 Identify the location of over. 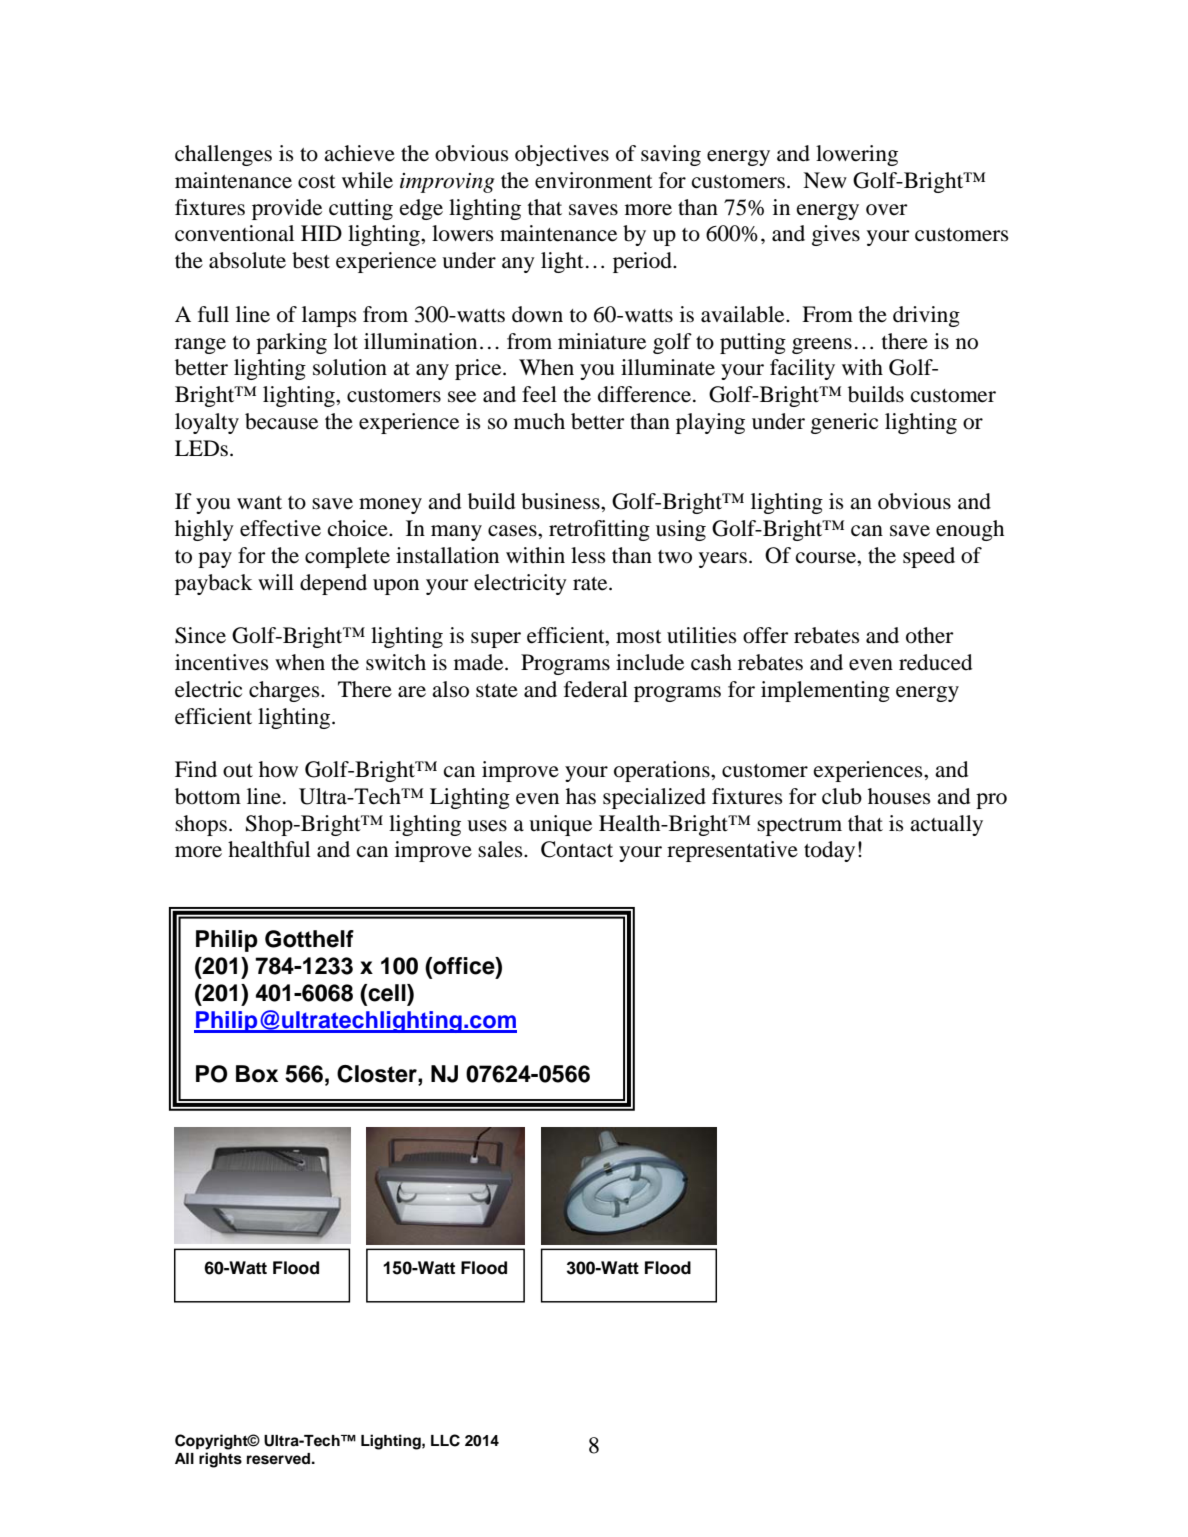
(887, 210).
